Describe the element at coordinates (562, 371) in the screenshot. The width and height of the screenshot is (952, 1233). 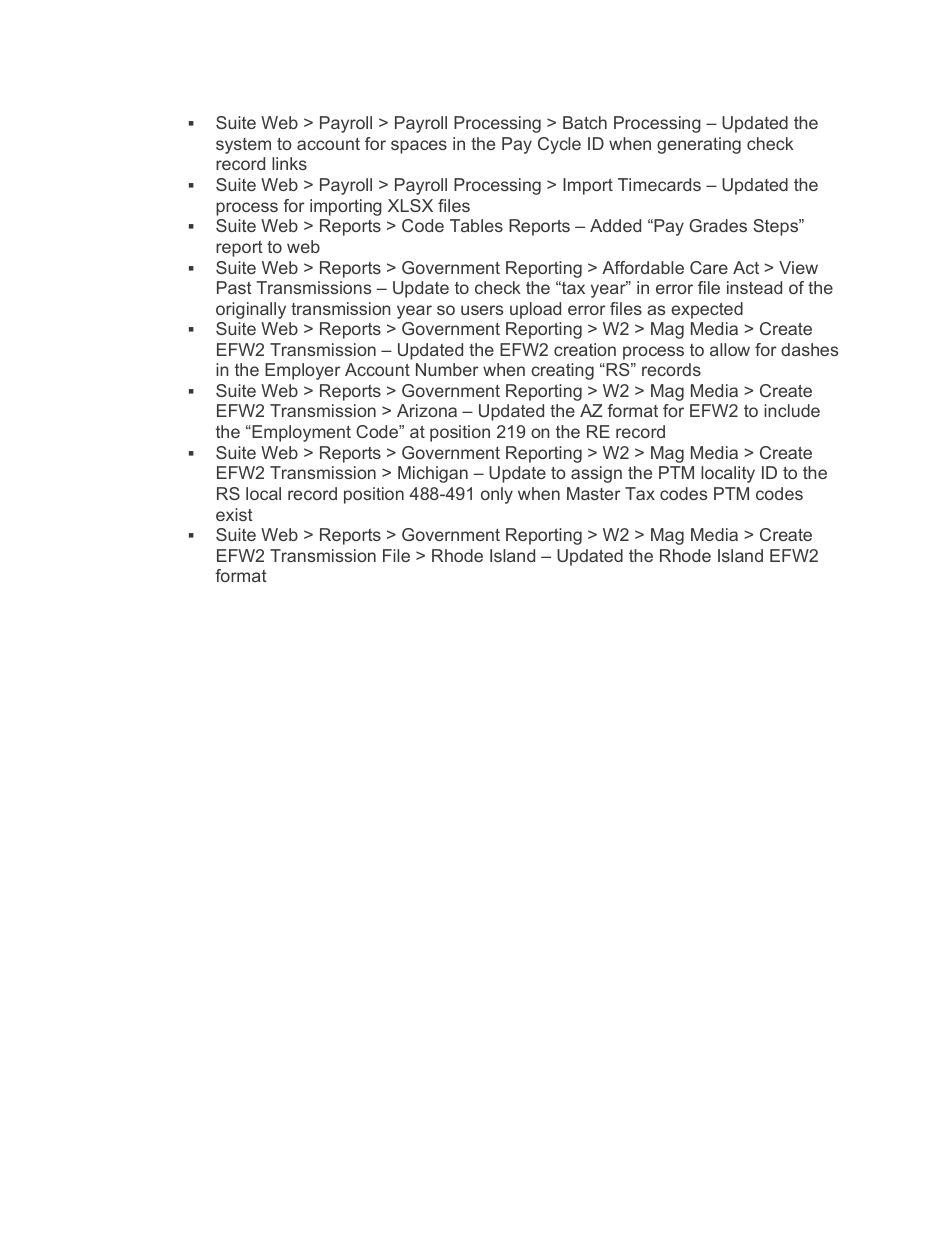
I see `creating` at that location.
